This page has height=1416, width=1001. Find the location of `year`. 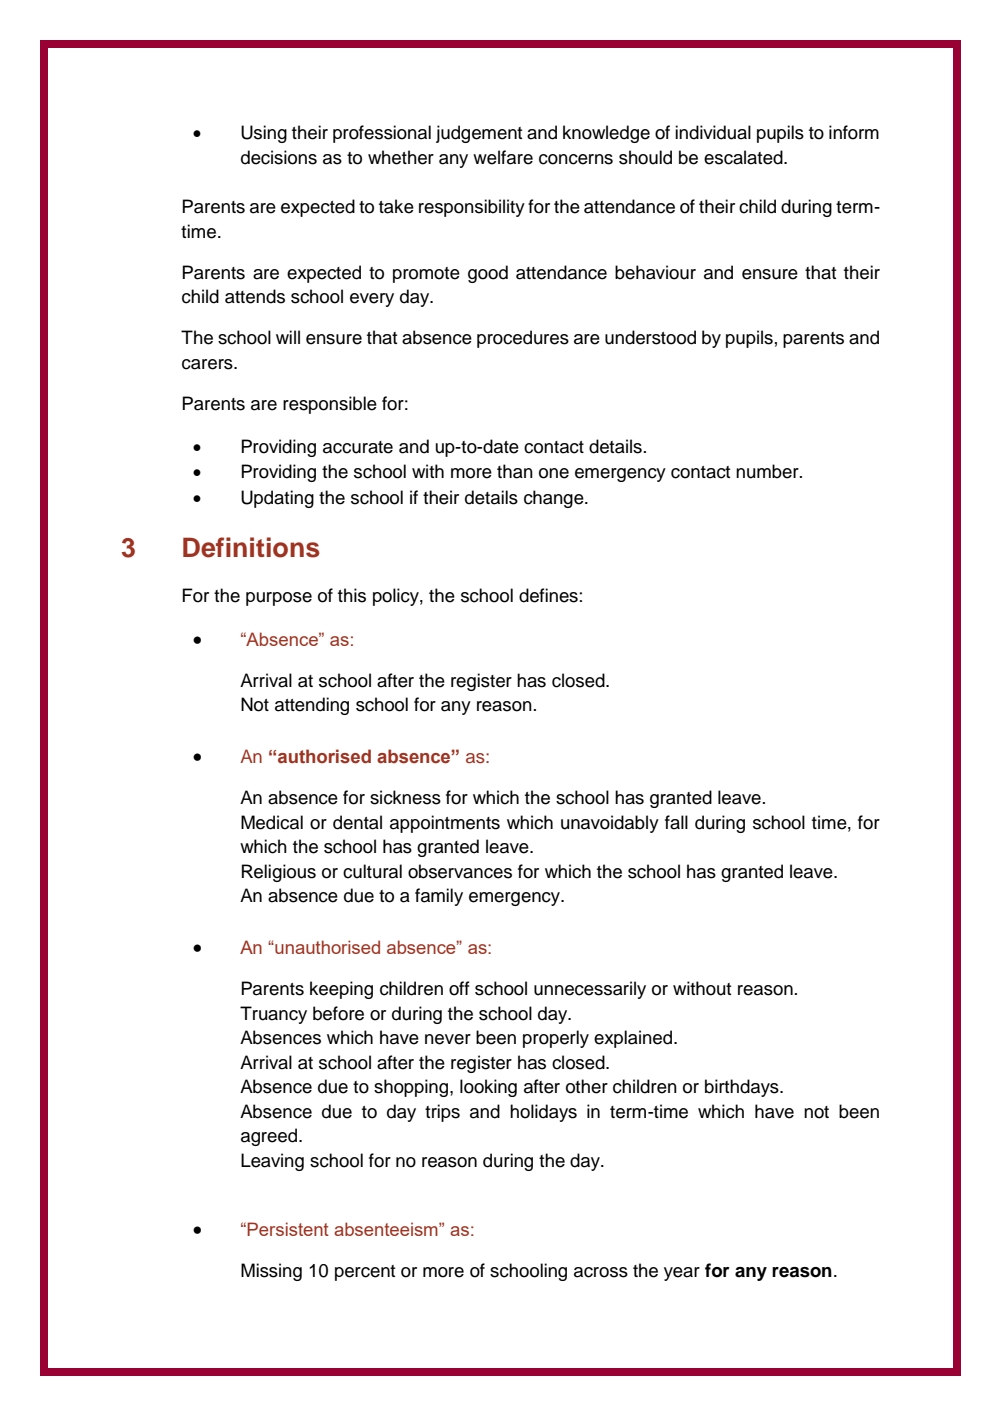

year is located at coordinates (682, 1274).
